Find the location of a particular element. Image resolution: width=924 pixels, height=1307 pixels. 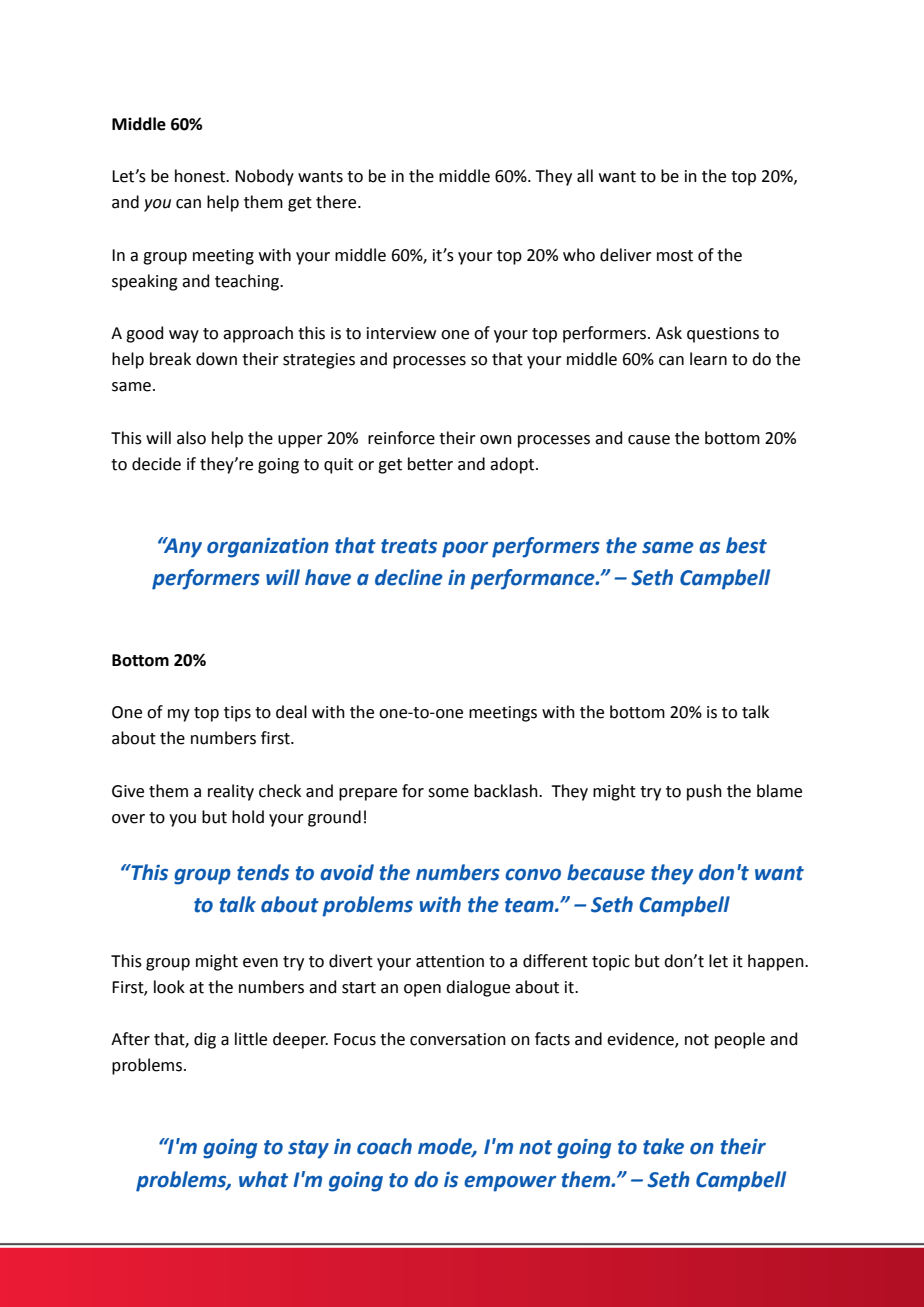

honest is located at coordinates (201, 176).
